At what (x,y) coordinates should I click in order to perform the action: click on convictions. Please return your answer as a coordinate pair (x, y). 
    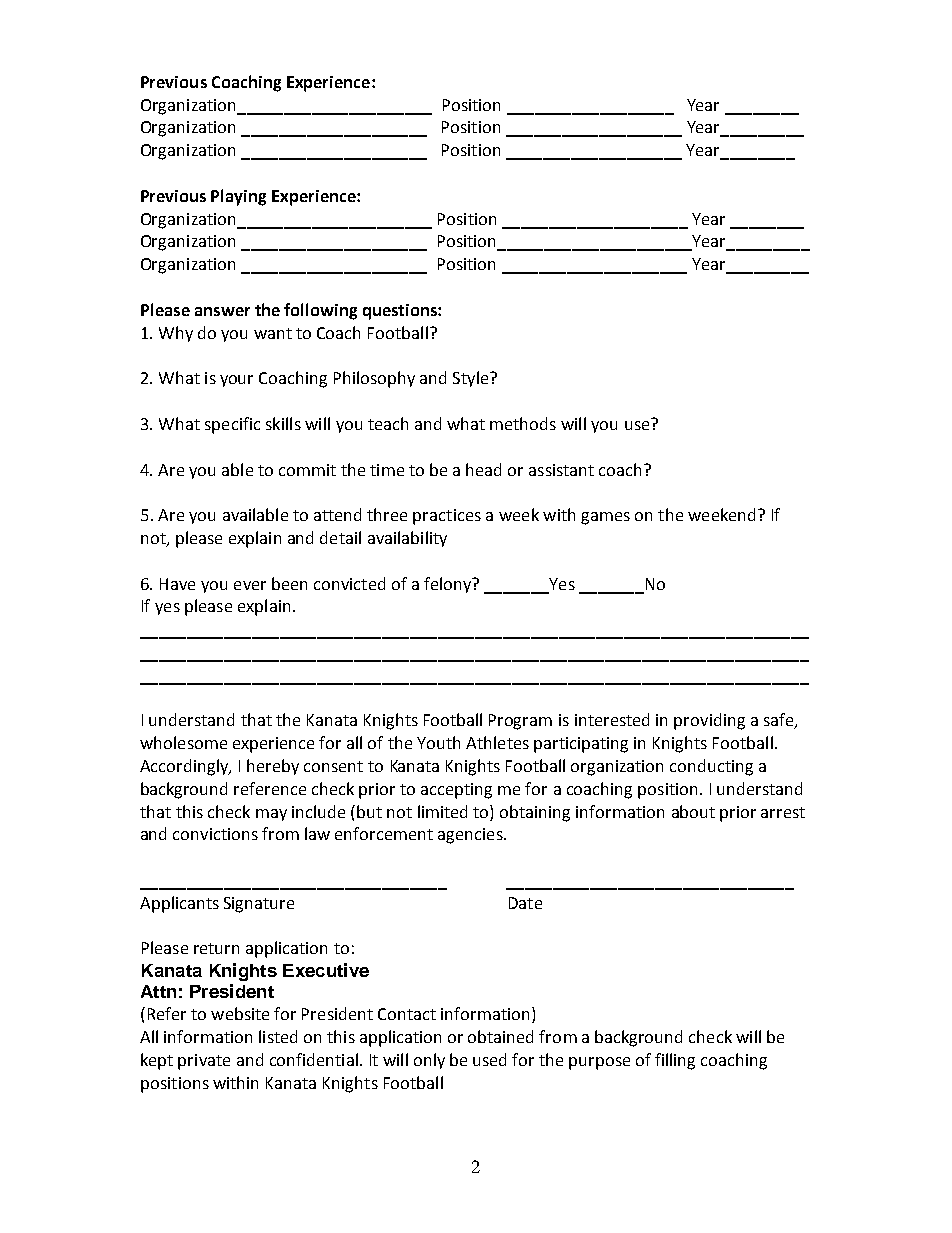
    Looking at the image, I should click on (215, 834).
